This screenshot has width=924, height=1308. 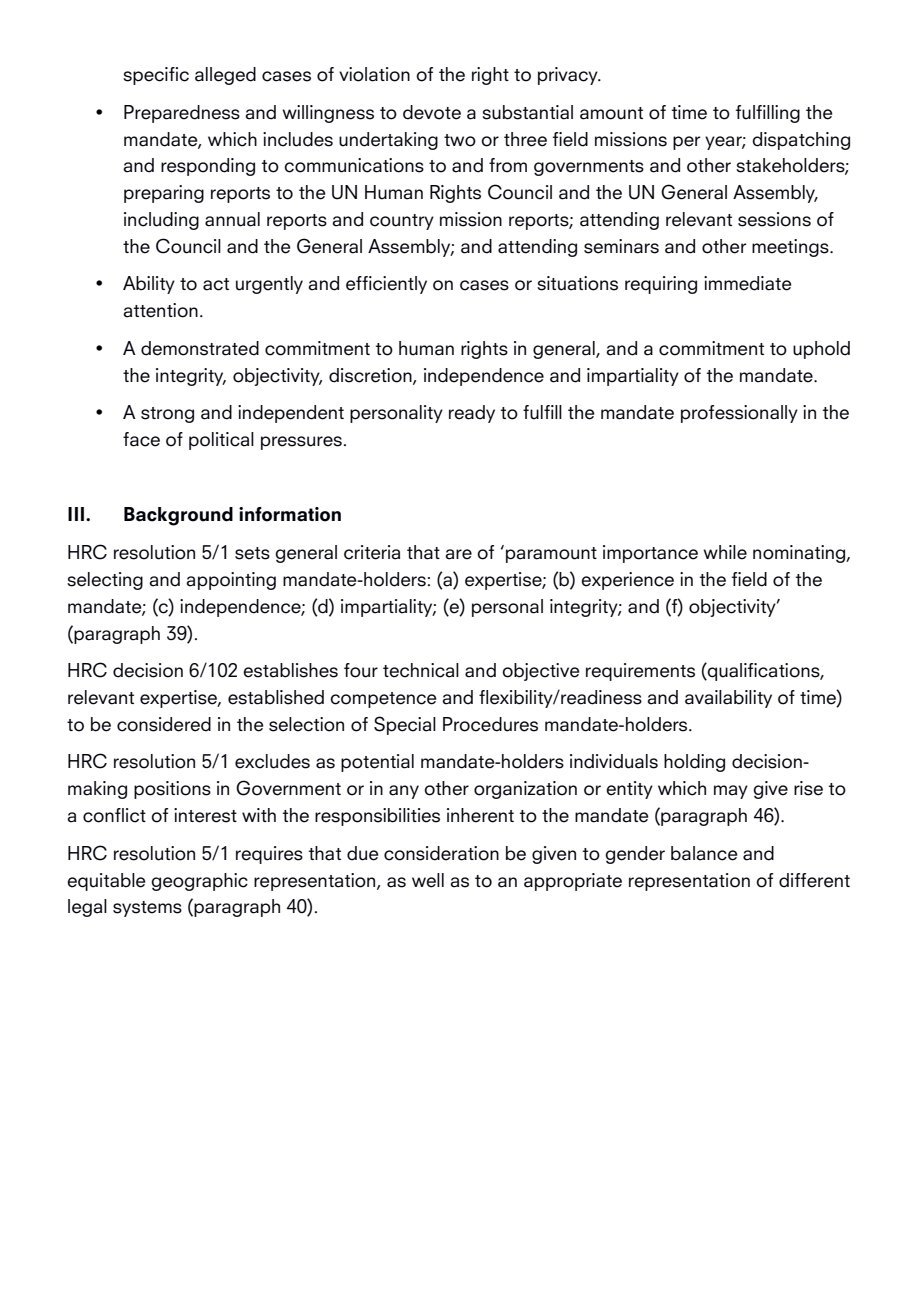 I want to click on demonstrated, so click(x=200, y=348).
